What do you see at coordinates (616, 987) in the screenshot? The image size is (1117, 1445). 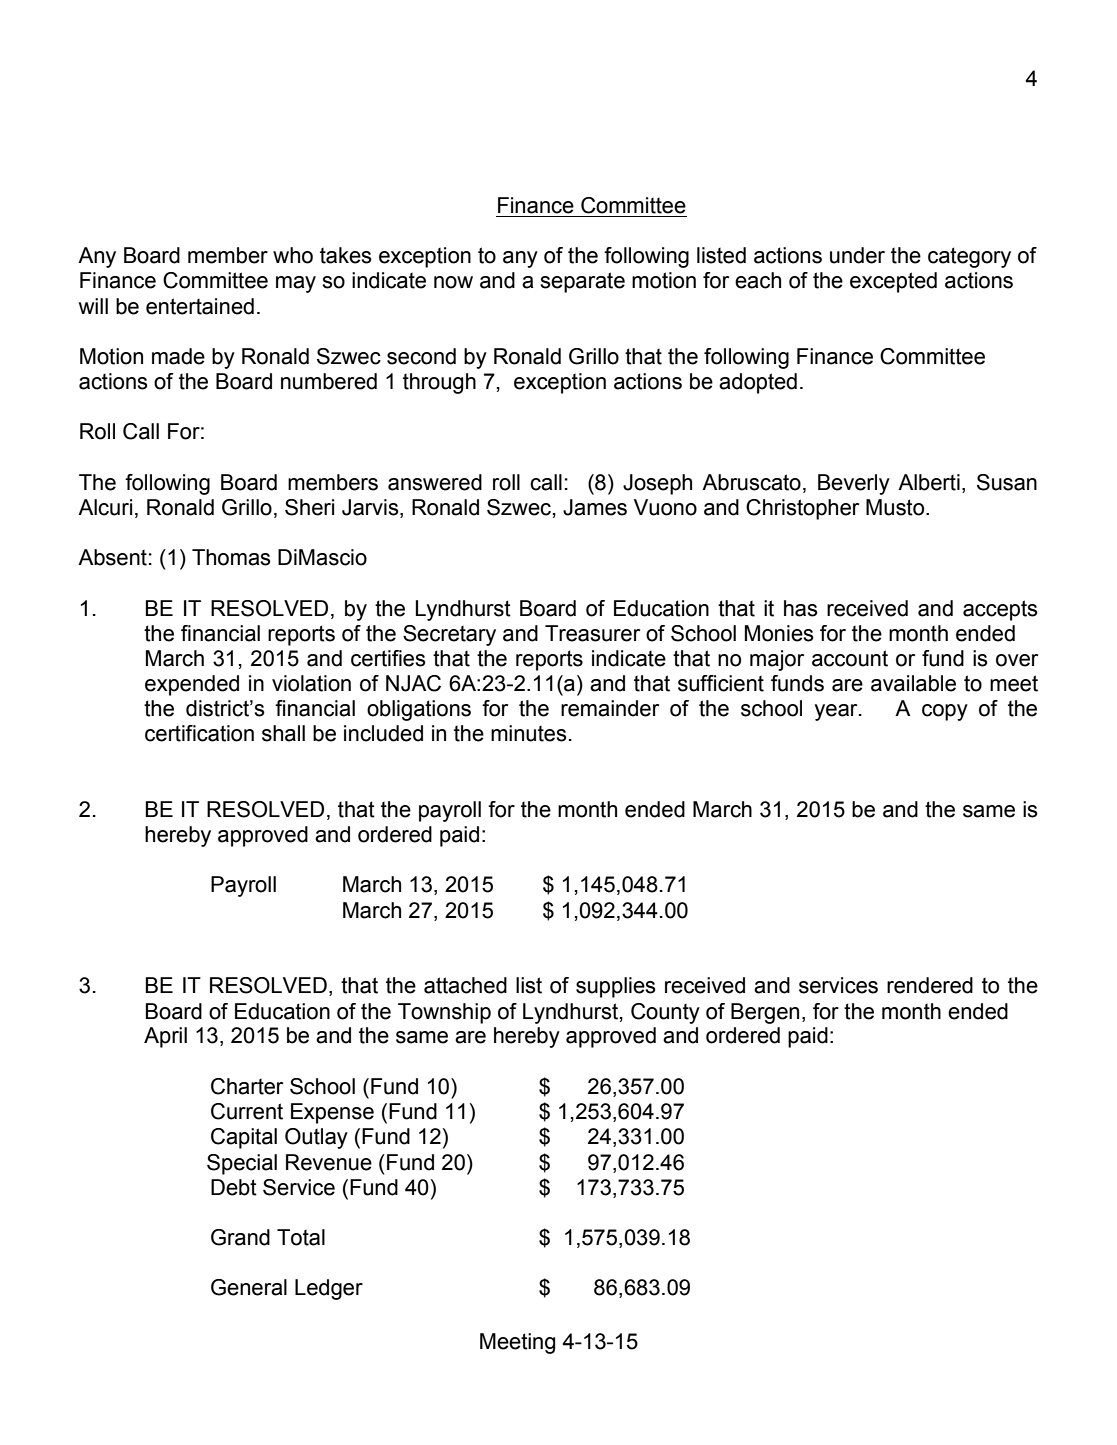 I see `supplies` at bounding box center [616, 987].
